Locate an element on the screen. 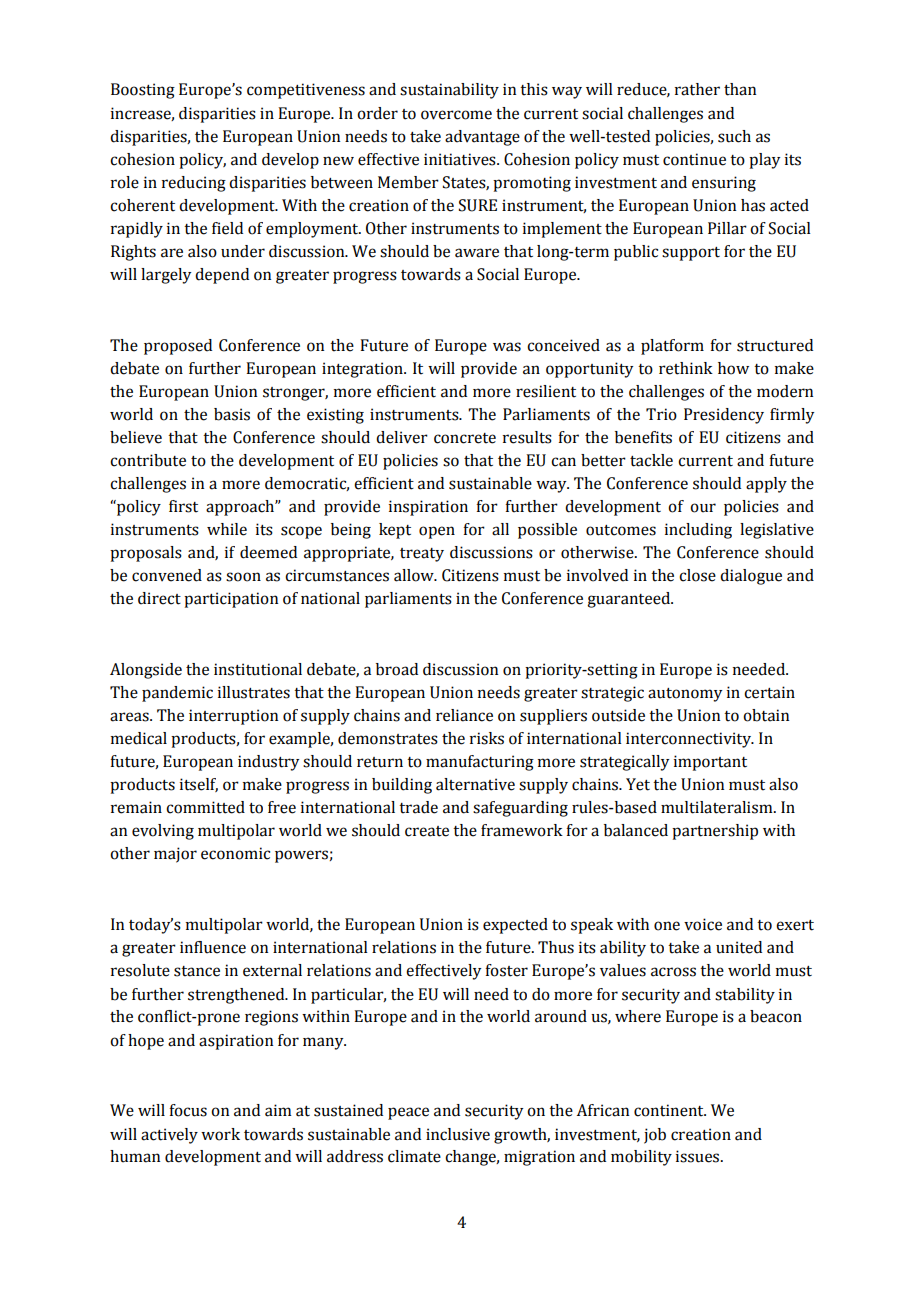  focus is located at coordinates (188, 1110).
